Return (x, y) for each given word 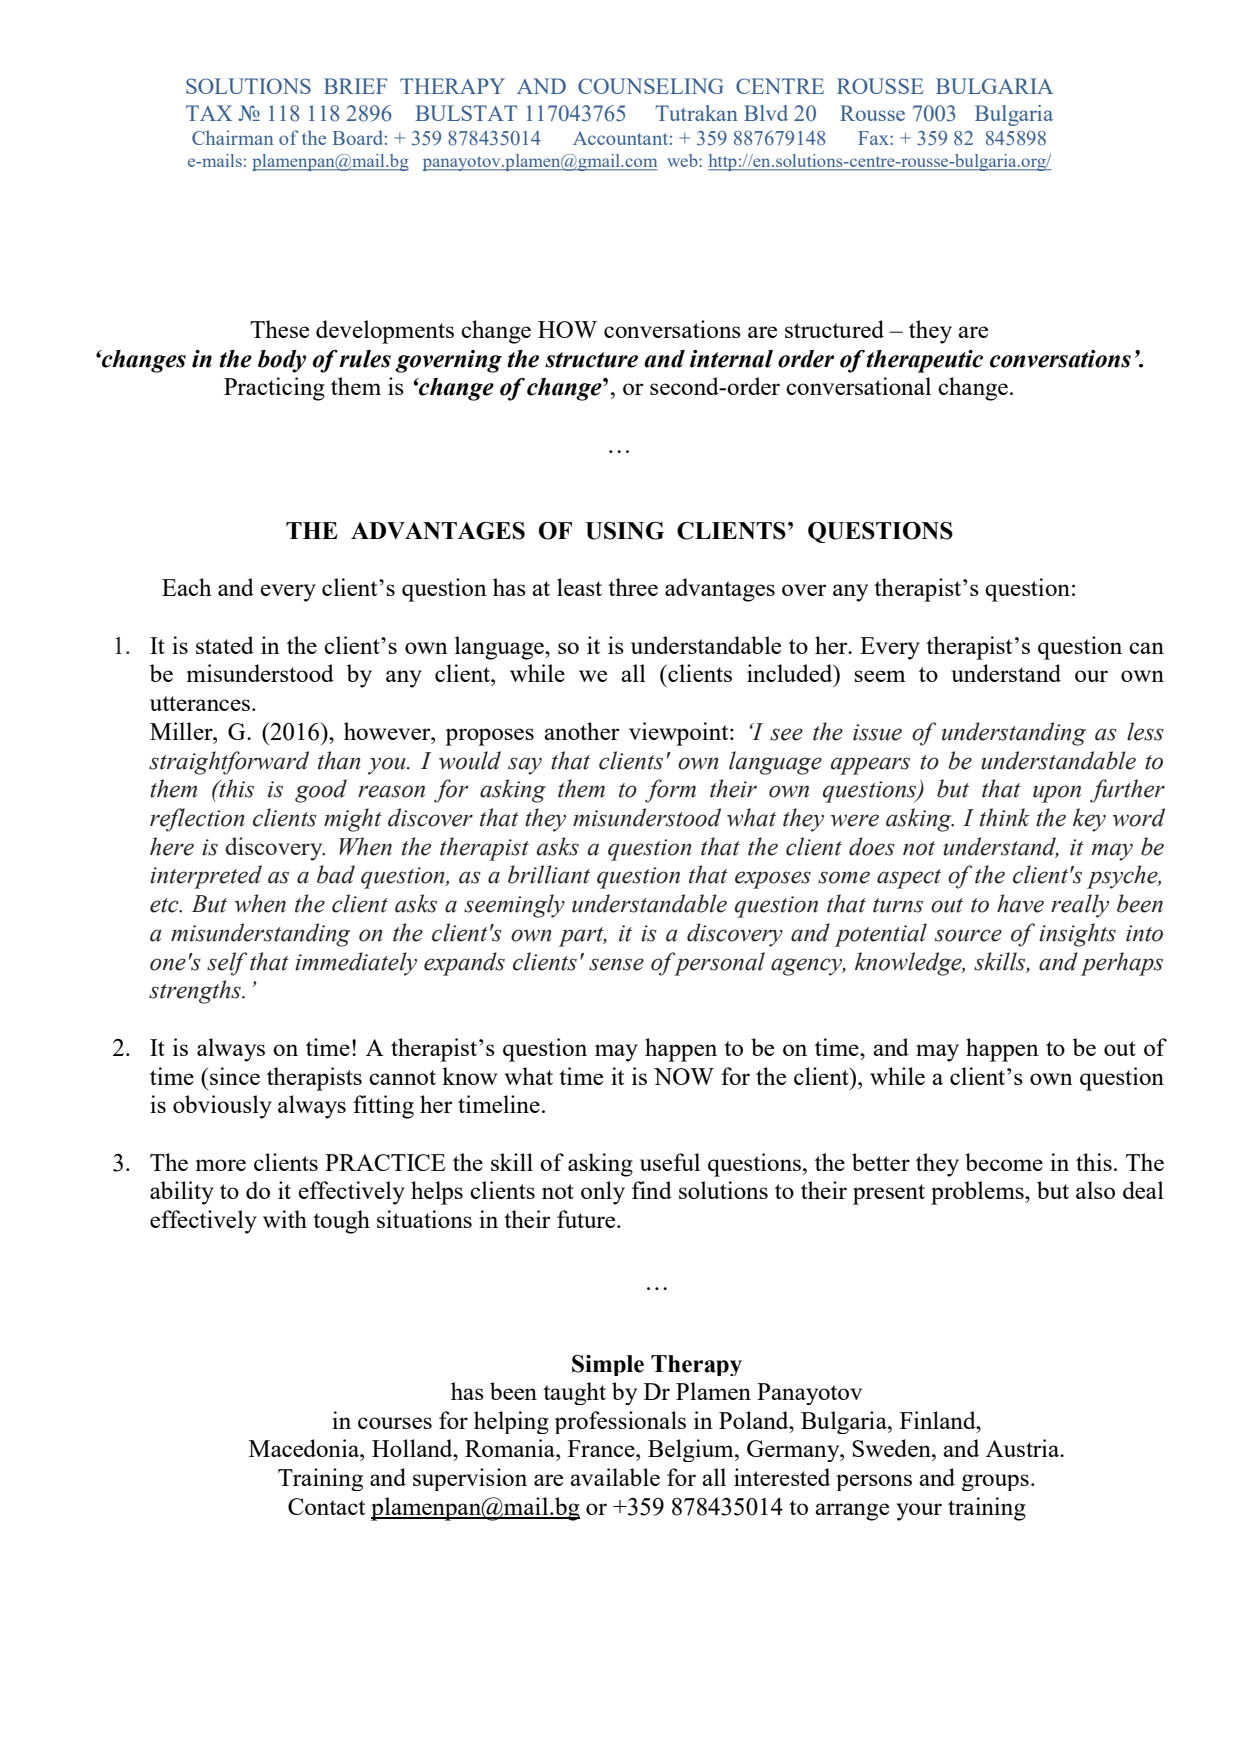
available (615, 1477)
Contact (326, 1506)
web (683, 160)
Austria (1024, 1448)
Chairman (232, 137)
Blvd (766, 113)
